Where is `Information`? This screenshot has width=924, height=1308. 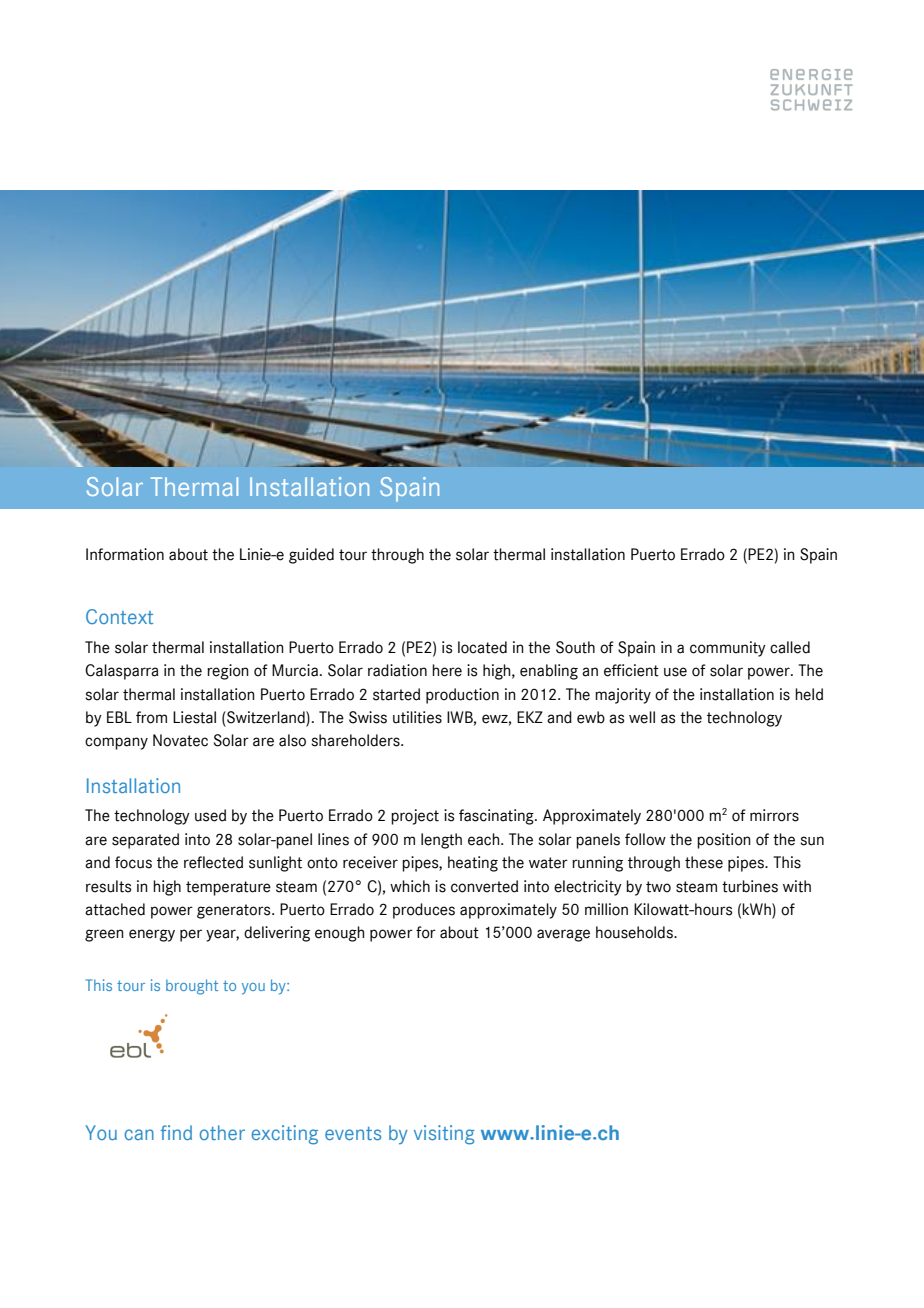
Information is located at coordinates (125, 554).
